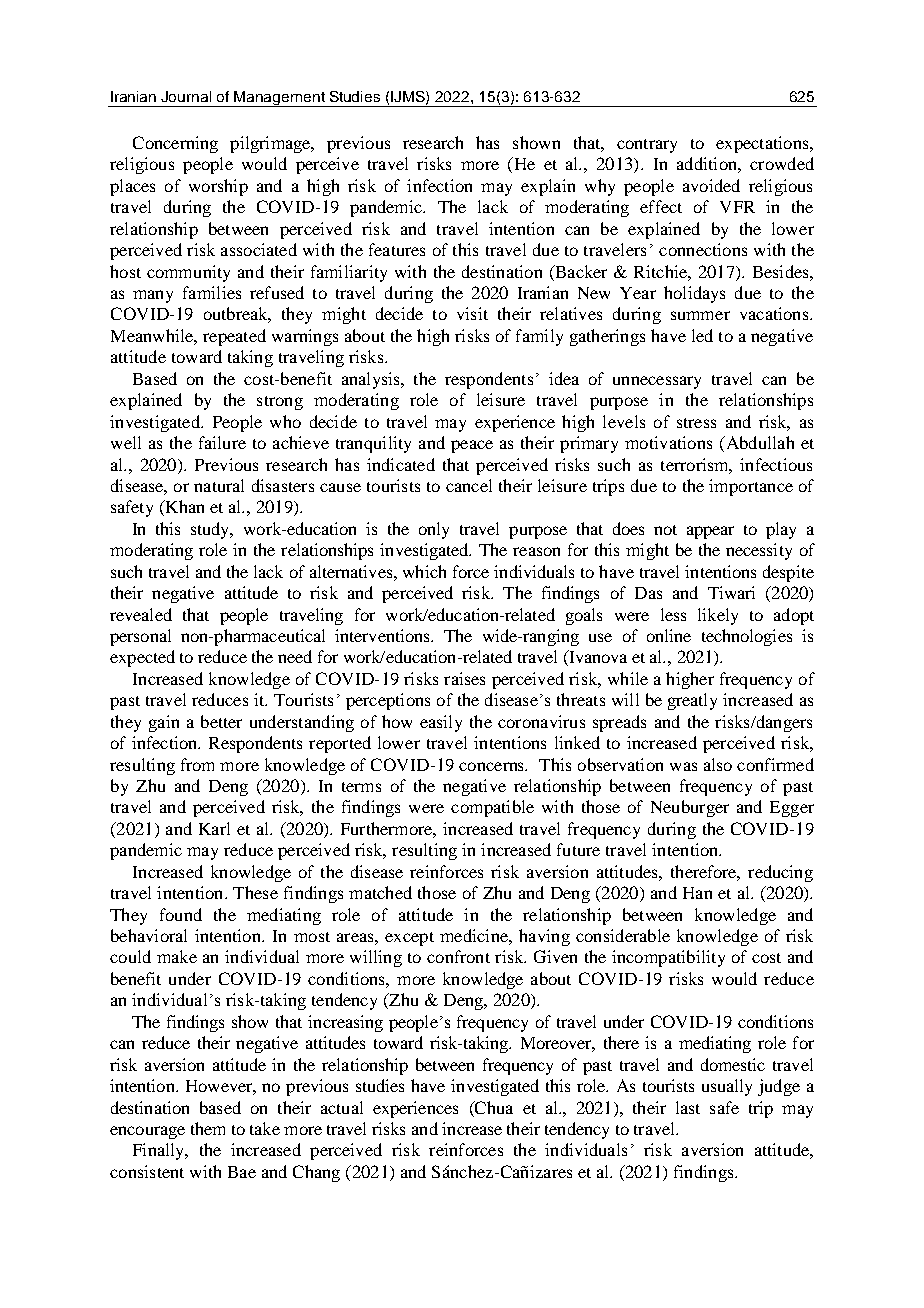  What do you see at coordinates (214, 828) in the page?
I see `Karl` at bounding box center [214, 828].
